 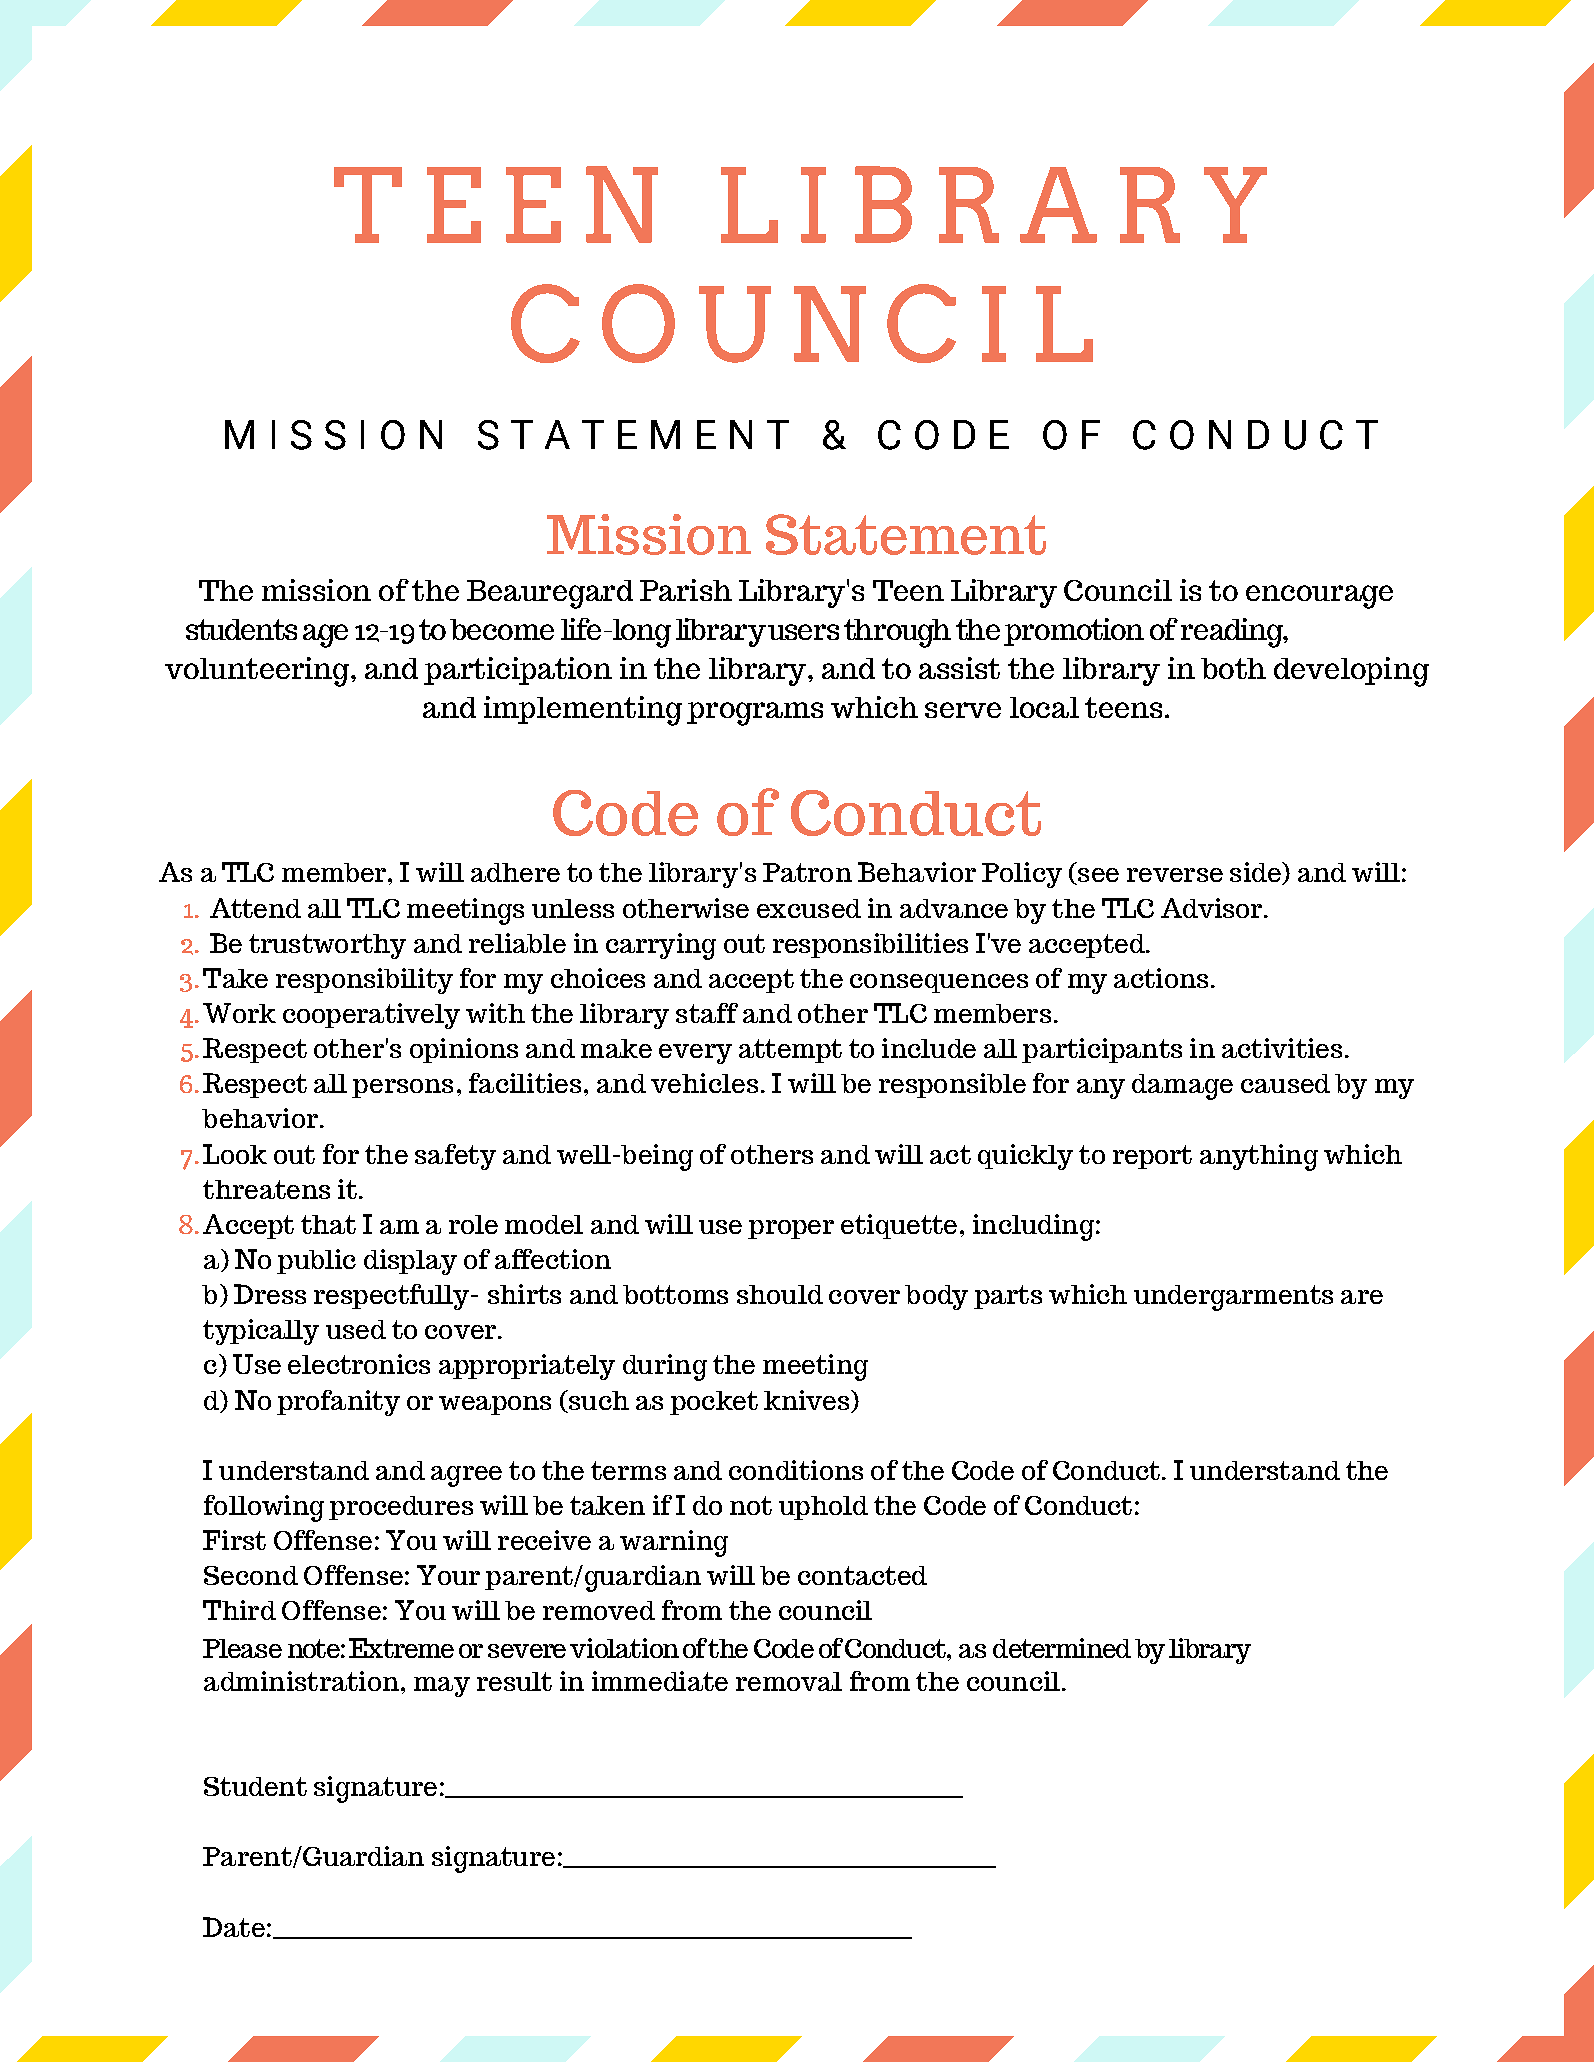 I want to click on removal, so click(x=789, y=1681).
